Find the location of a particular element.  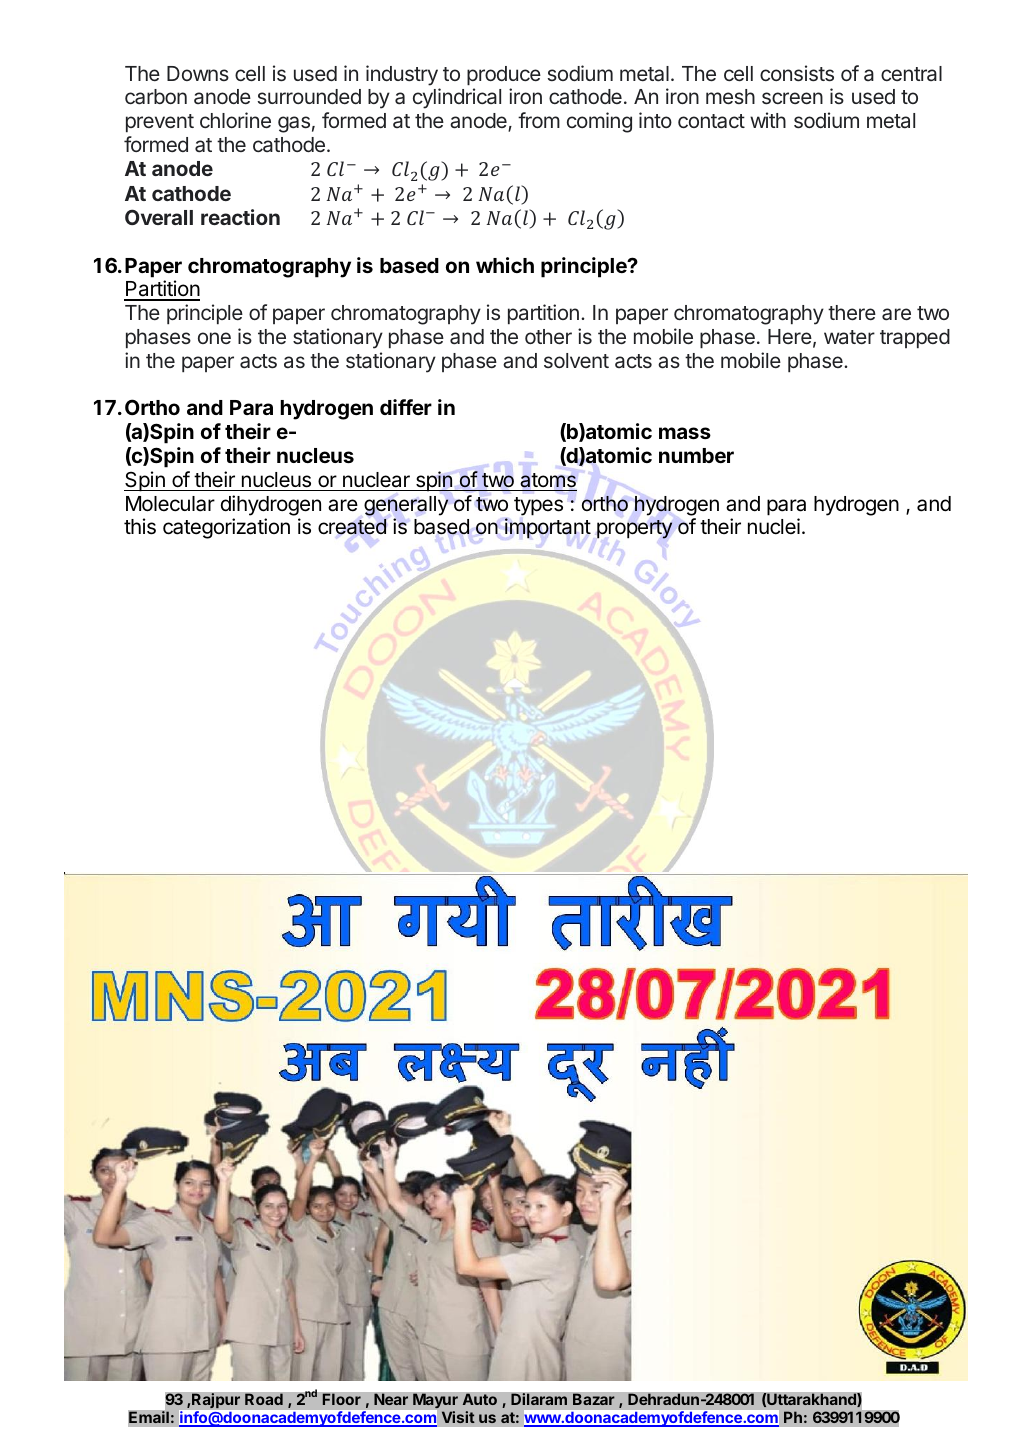

atoms is located at coordinates (548, 480).
